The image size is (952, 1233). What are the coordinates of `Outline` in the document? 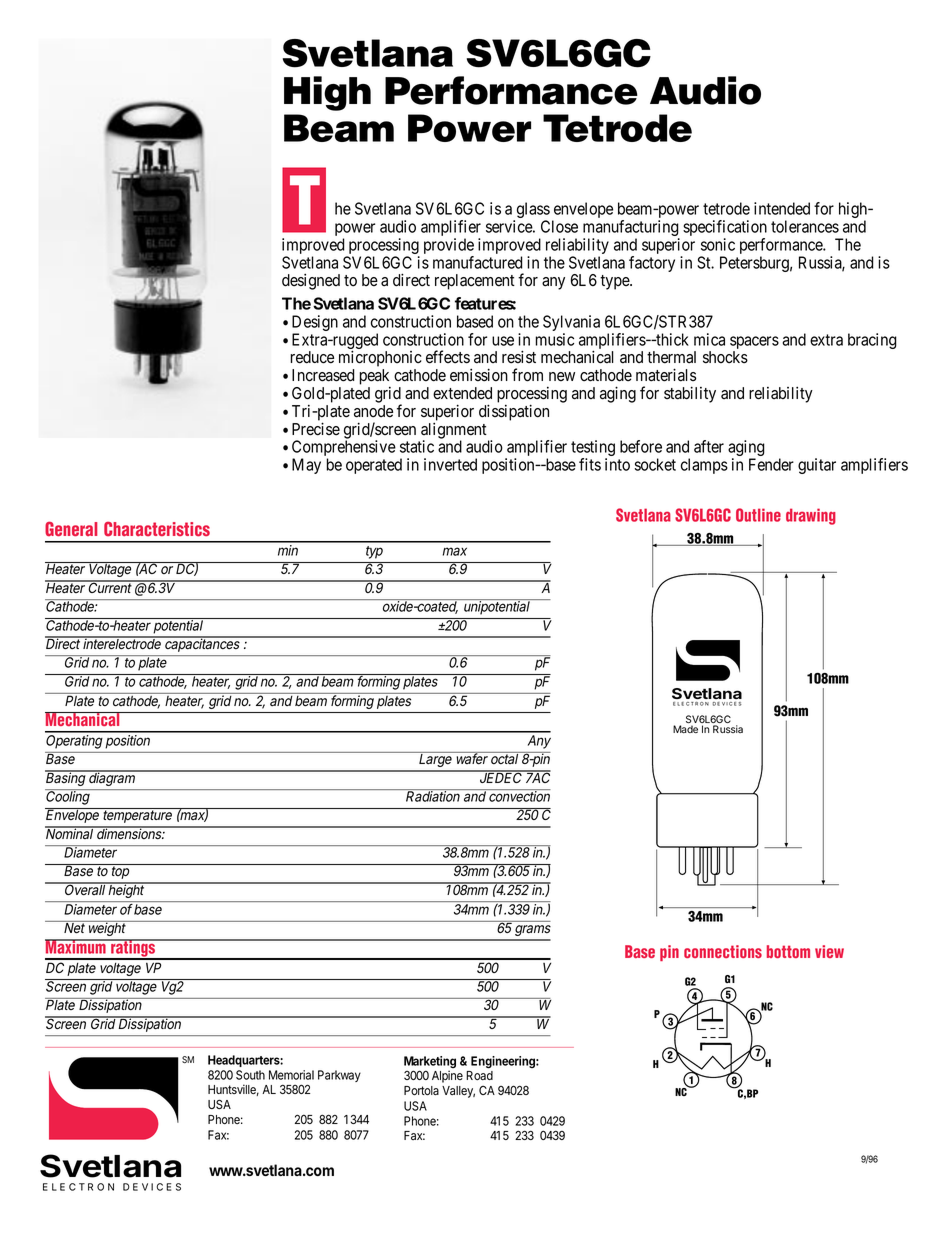 It's located at (758, 515).
